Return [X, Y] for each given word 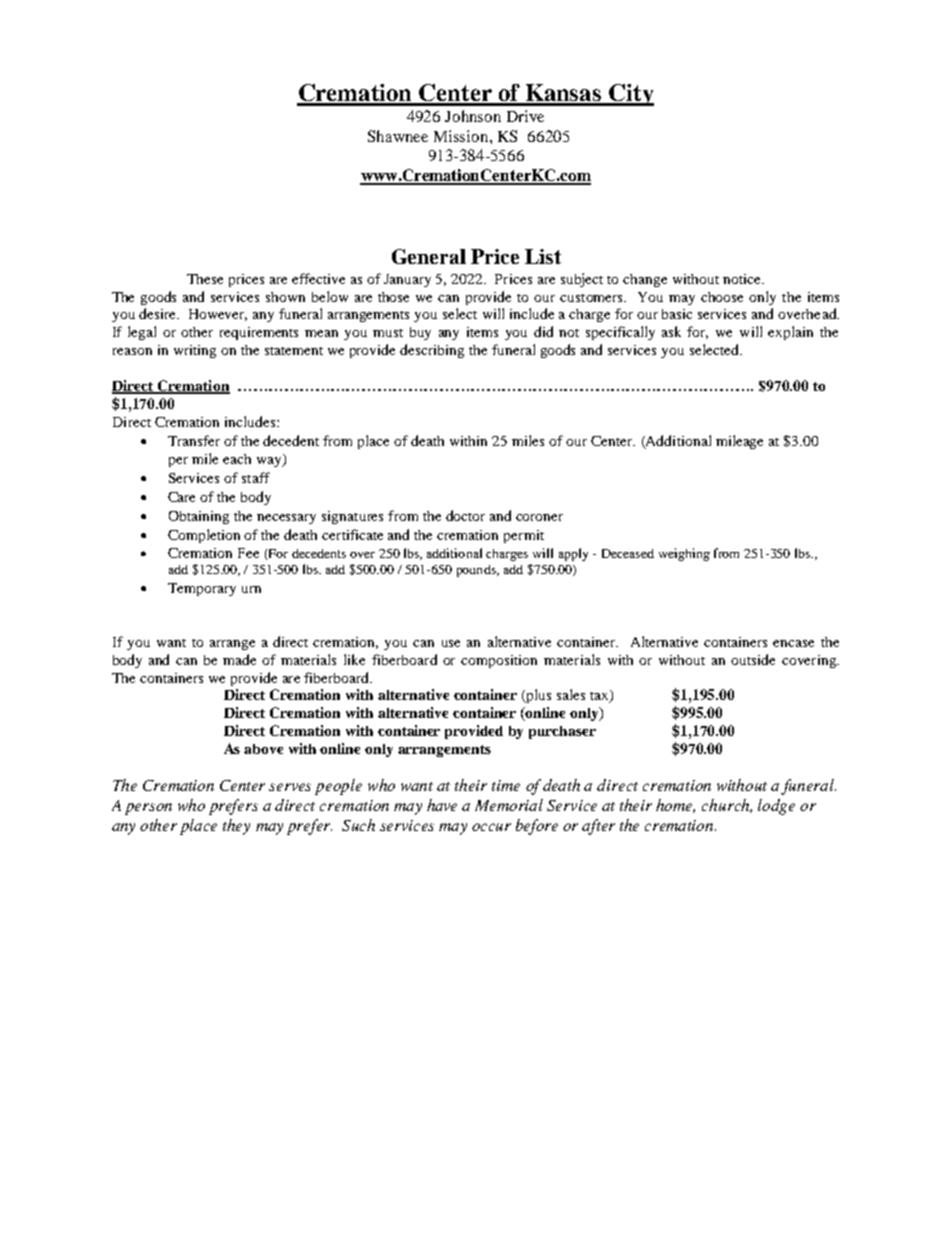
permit [524, 536]
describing [432, 351]
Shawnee [398, 136]
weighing [684, 554]
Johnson [473, 116]
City [630, 95]
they [236, 827]
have [442, 805]
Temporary [202, 589]
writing [195, 351]
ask [671, 331]
